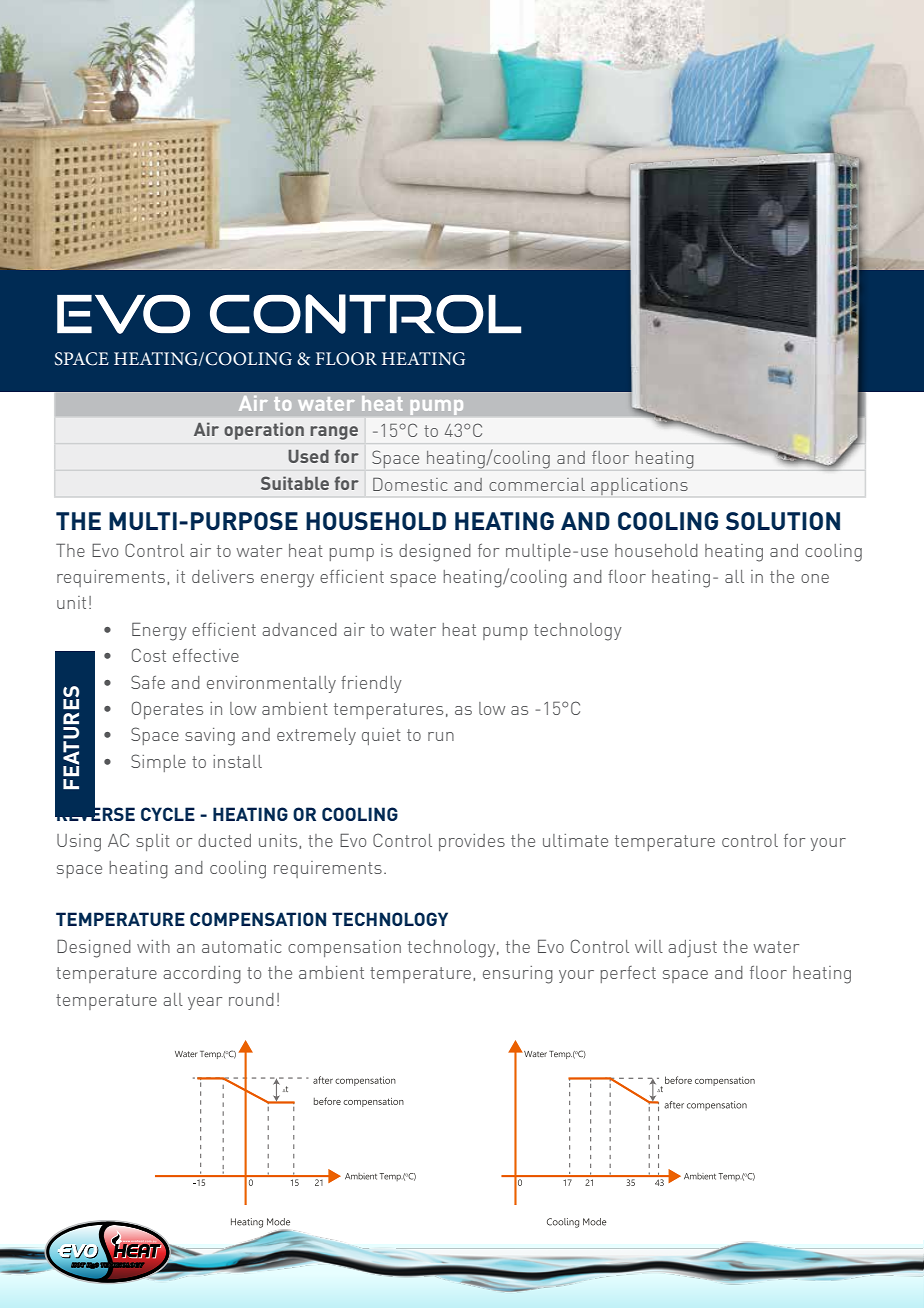 This image has height=1308, width=924. Describe the element at coordinates (158, 763) in the image. I see `Simple` at that location.
